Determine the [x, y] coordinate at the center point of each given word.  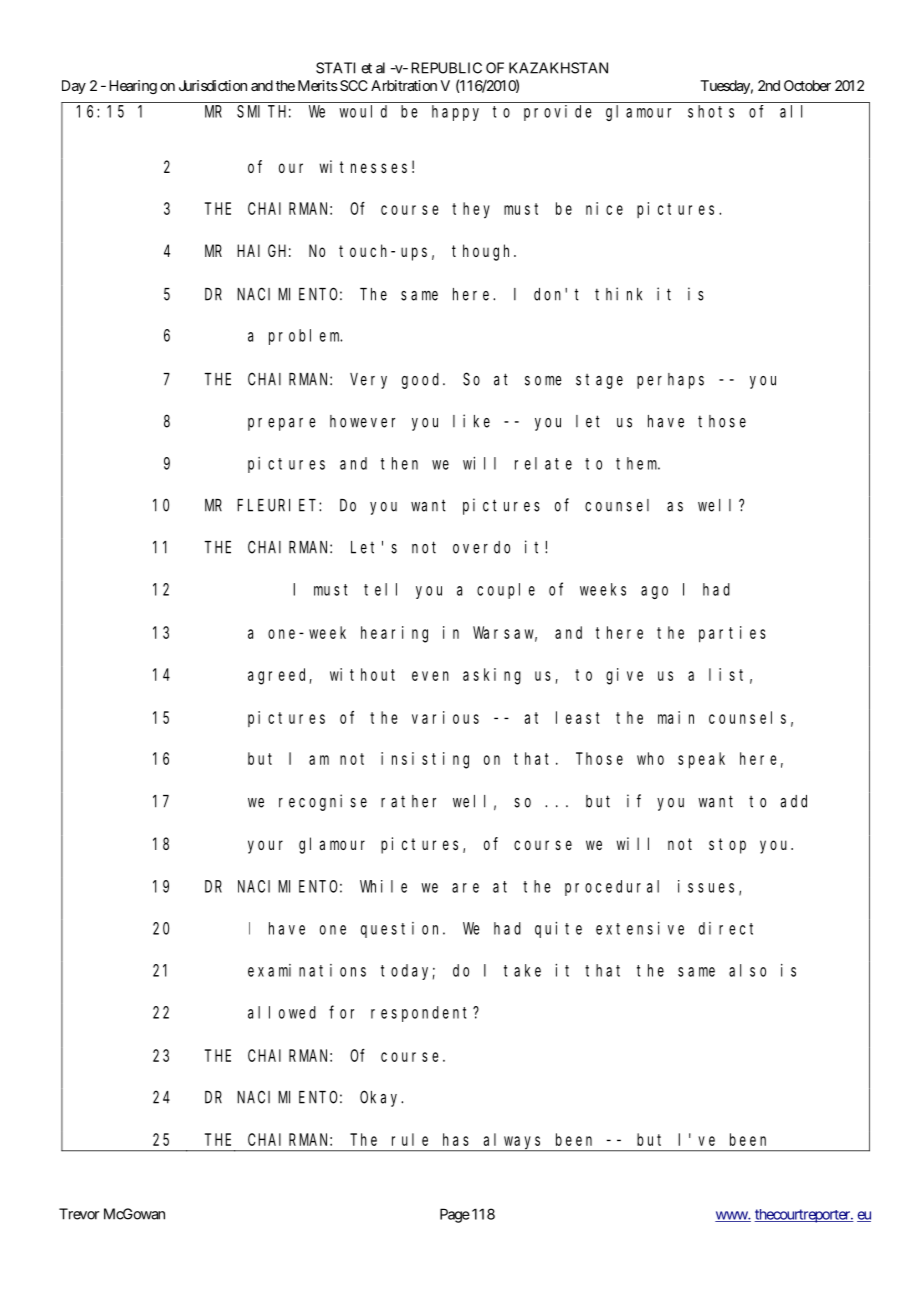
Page [455, 1215]
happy [455, 113]
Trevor [79, 1214]
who [650, 758]
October [807, 85]
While [383, 886]
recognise [323, 802]
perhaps [670, 381]
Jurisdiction [213, 85]
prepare [282, 424]
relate [543, 463]
